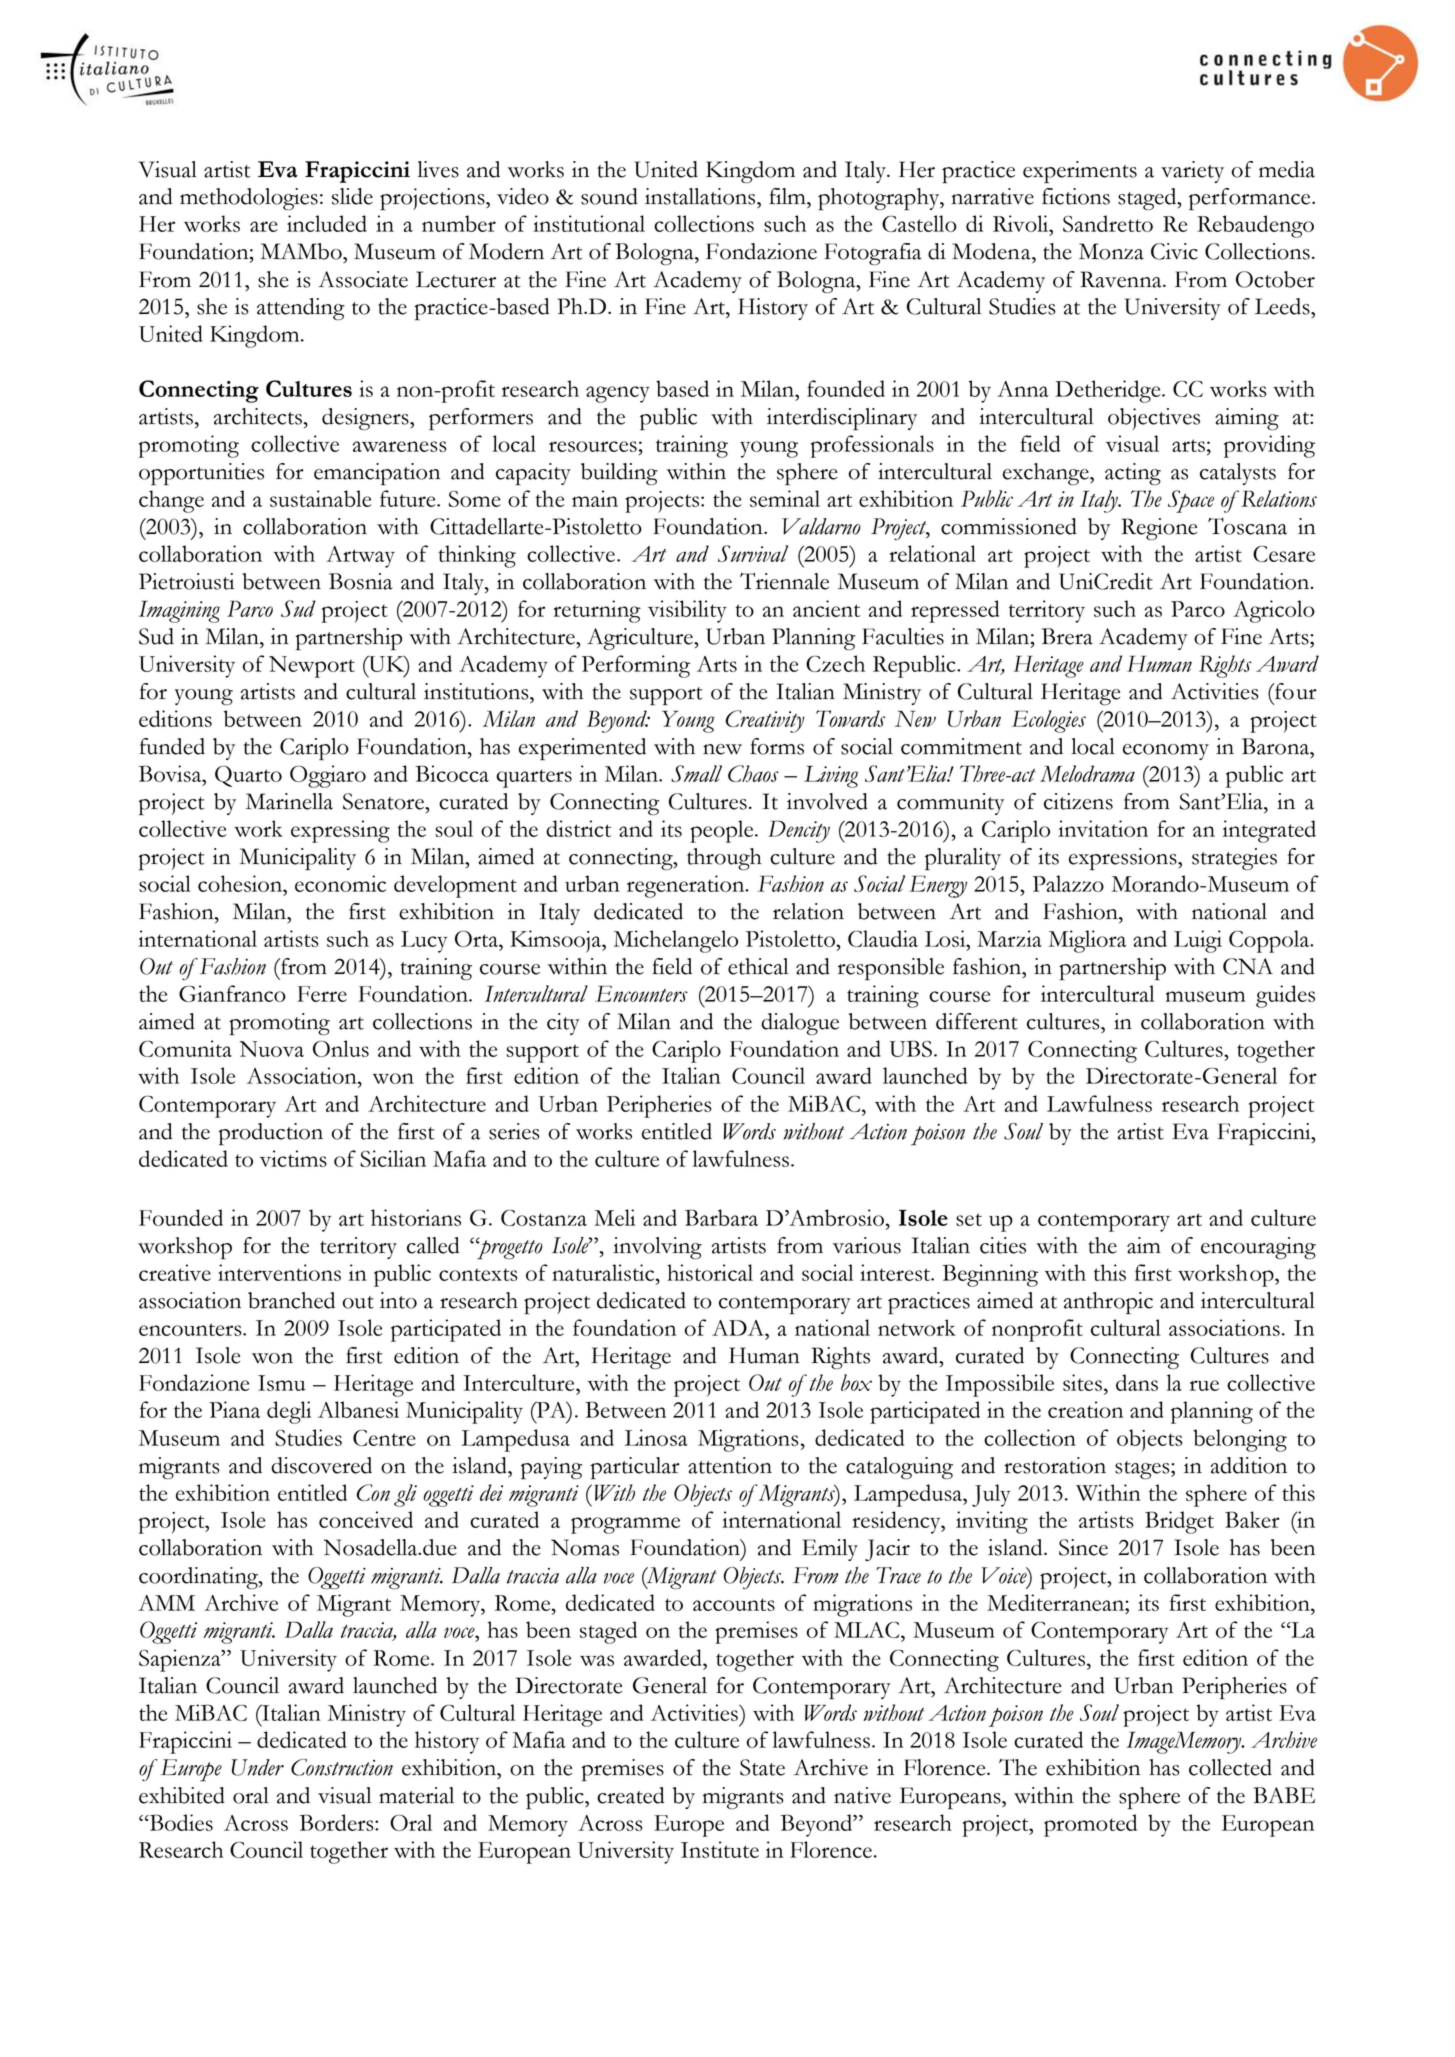 This screenshot has height=2057, width=1455. Describe the element at coordinates (1174, 251) in the screenshot. I see `Civic` at that location.
